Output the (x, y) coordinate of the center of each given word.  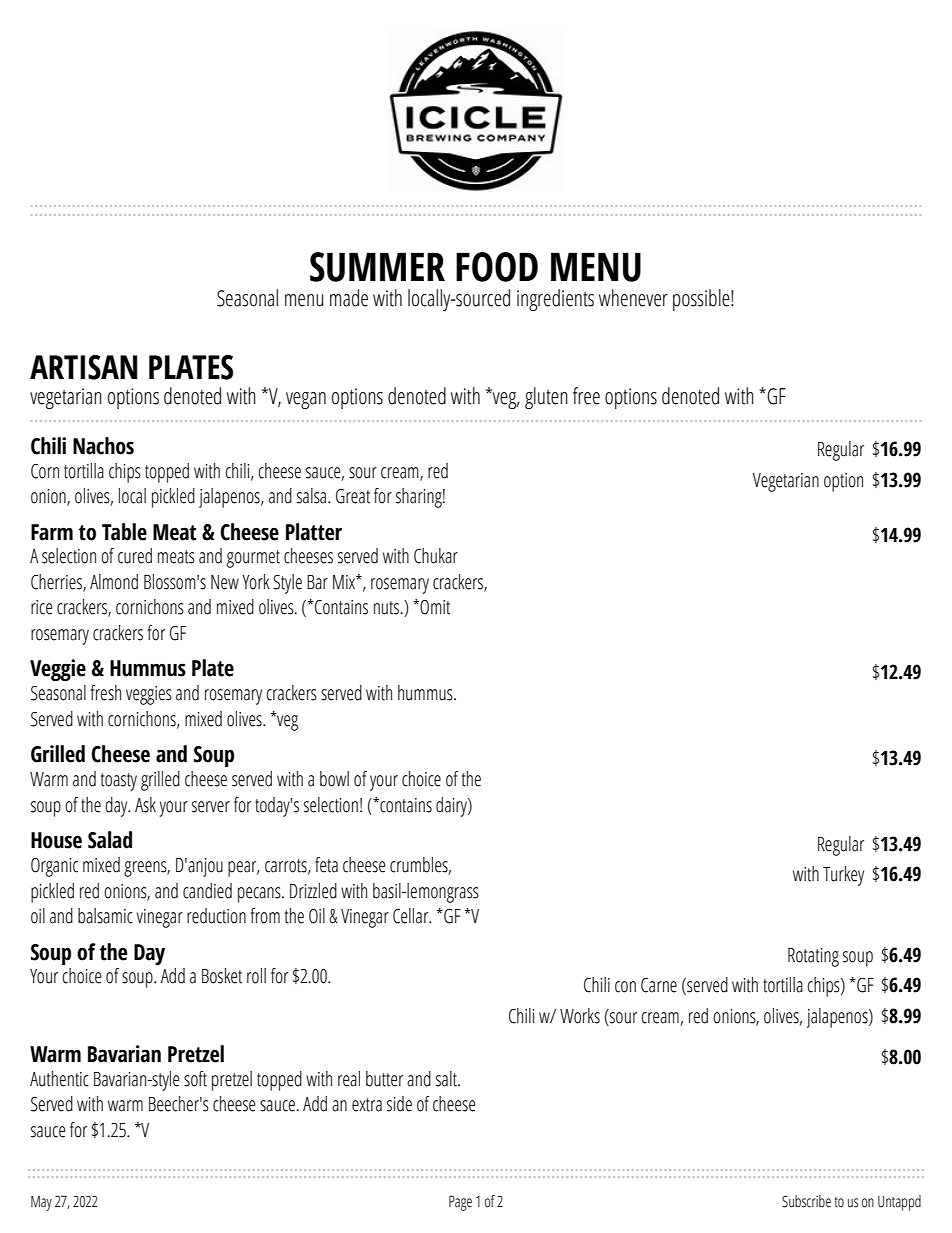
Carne (659, 985)
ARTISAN (83, 367)
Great (353, 496)
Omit (435, 607)
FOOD (497, 267)
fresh (105, 693)
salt (447, 1079)
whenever (633, 298)
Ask (145, 805)
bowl (334, 779)
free (586, 396)
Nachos (103, 446)
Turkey (843, 876)
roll (256, 976)
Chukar (436, 556)
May (41, 1203)
